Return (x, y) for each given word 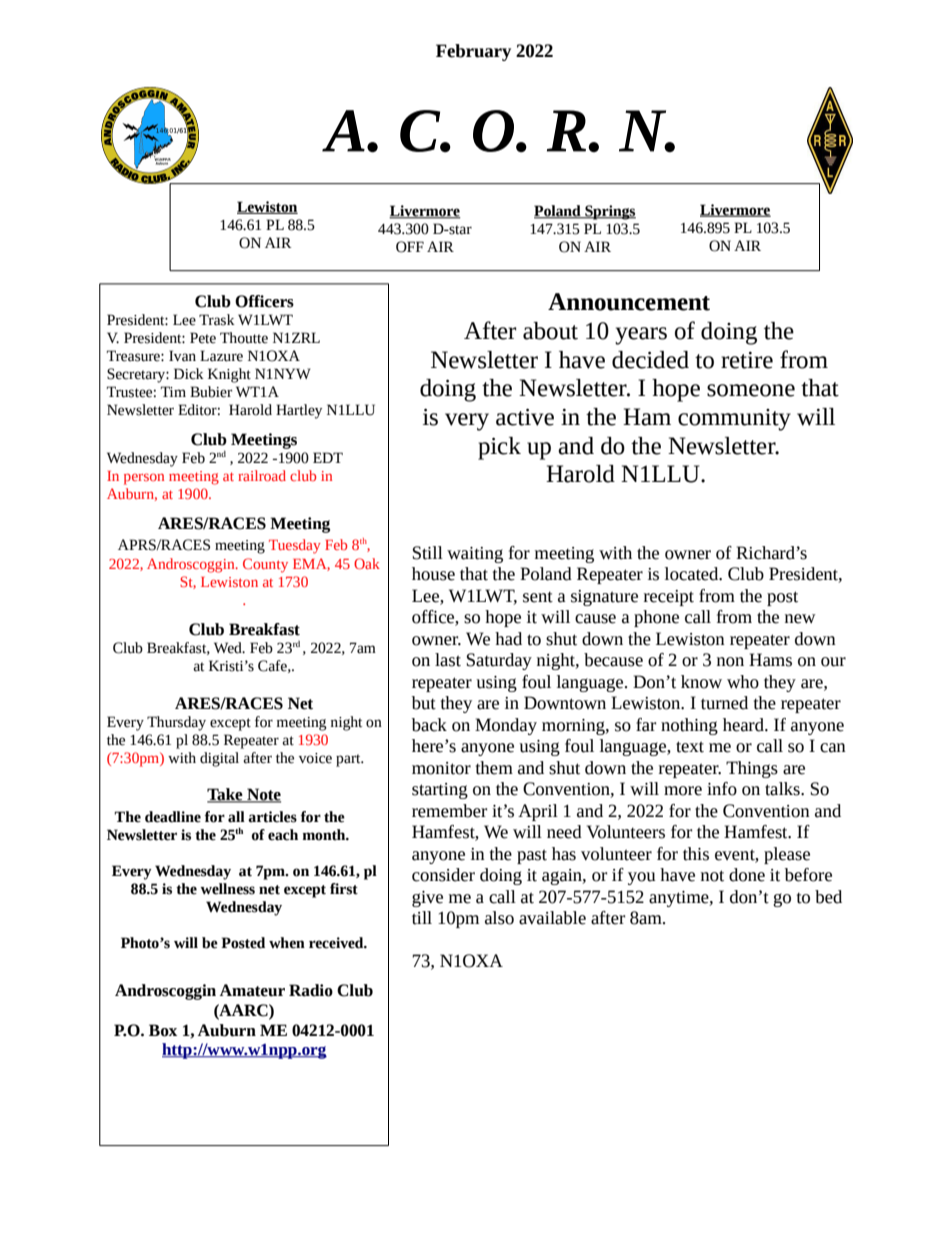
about (550, 331)
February (473, 52)
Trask (217, 320)
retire (747, 360)
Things (752, 769)
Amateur (252, 990)
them (494, 768)
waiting (475, 555)
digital (219, 759)
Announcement (629, 302)
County (265, 565)
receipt (669, 598)
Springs (609, 212)
